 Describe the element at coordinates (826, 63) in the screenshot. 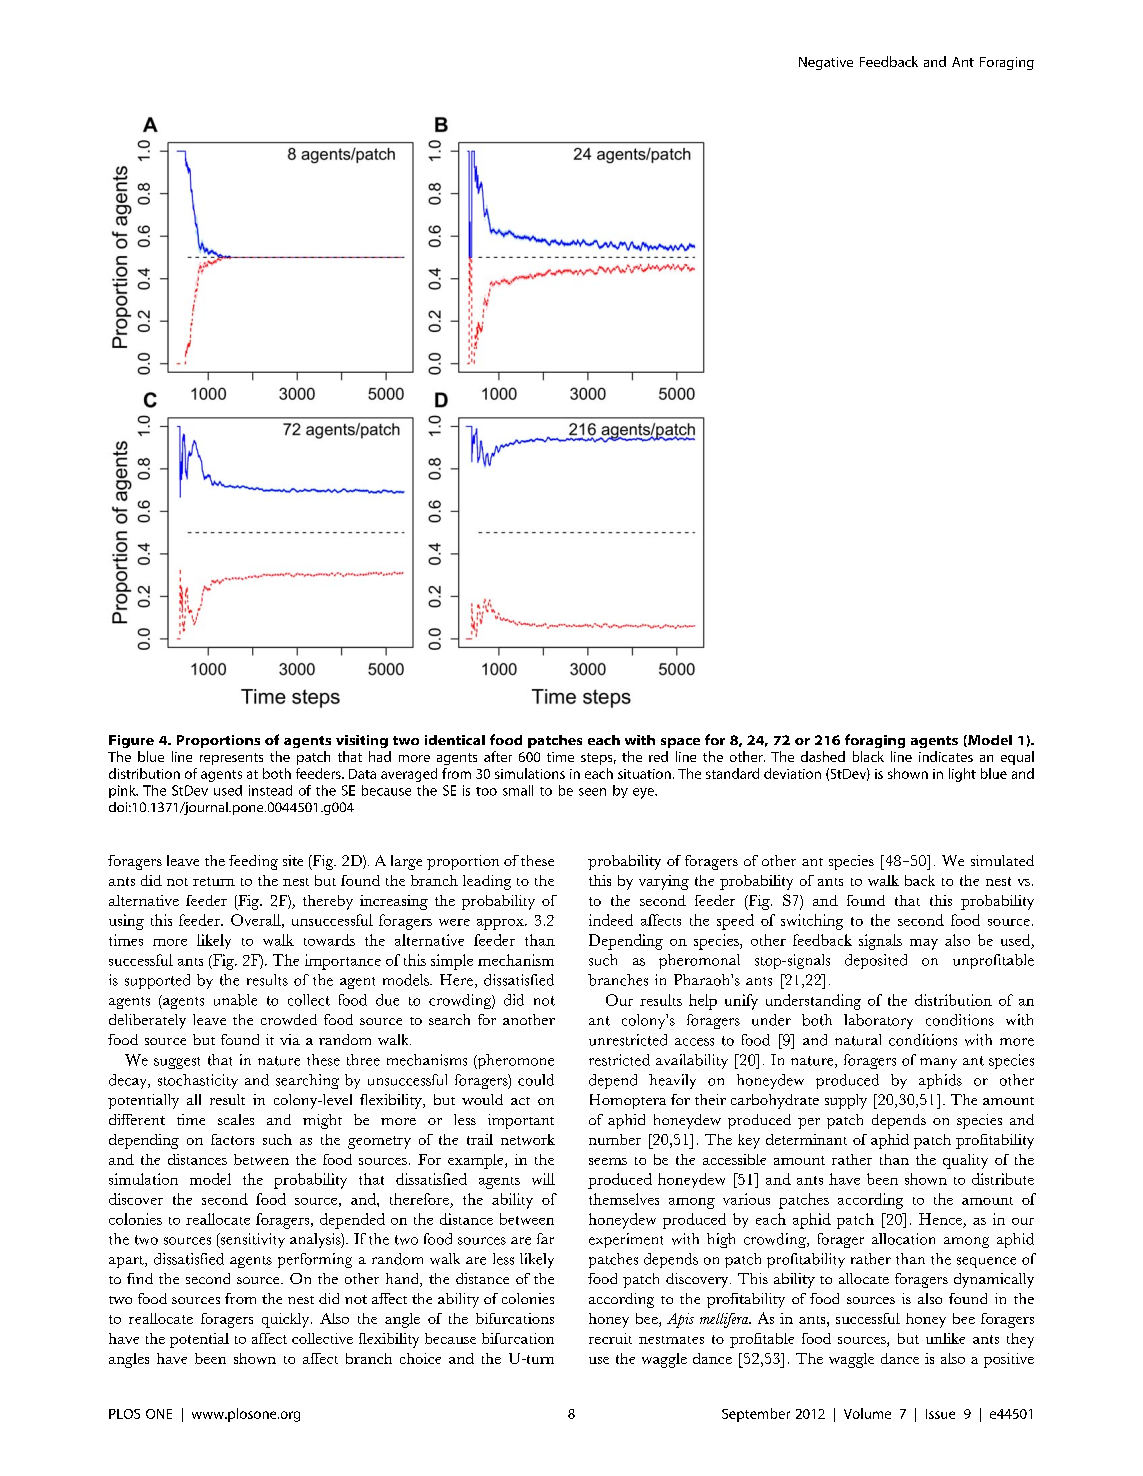

I see `Negative` at that location.
